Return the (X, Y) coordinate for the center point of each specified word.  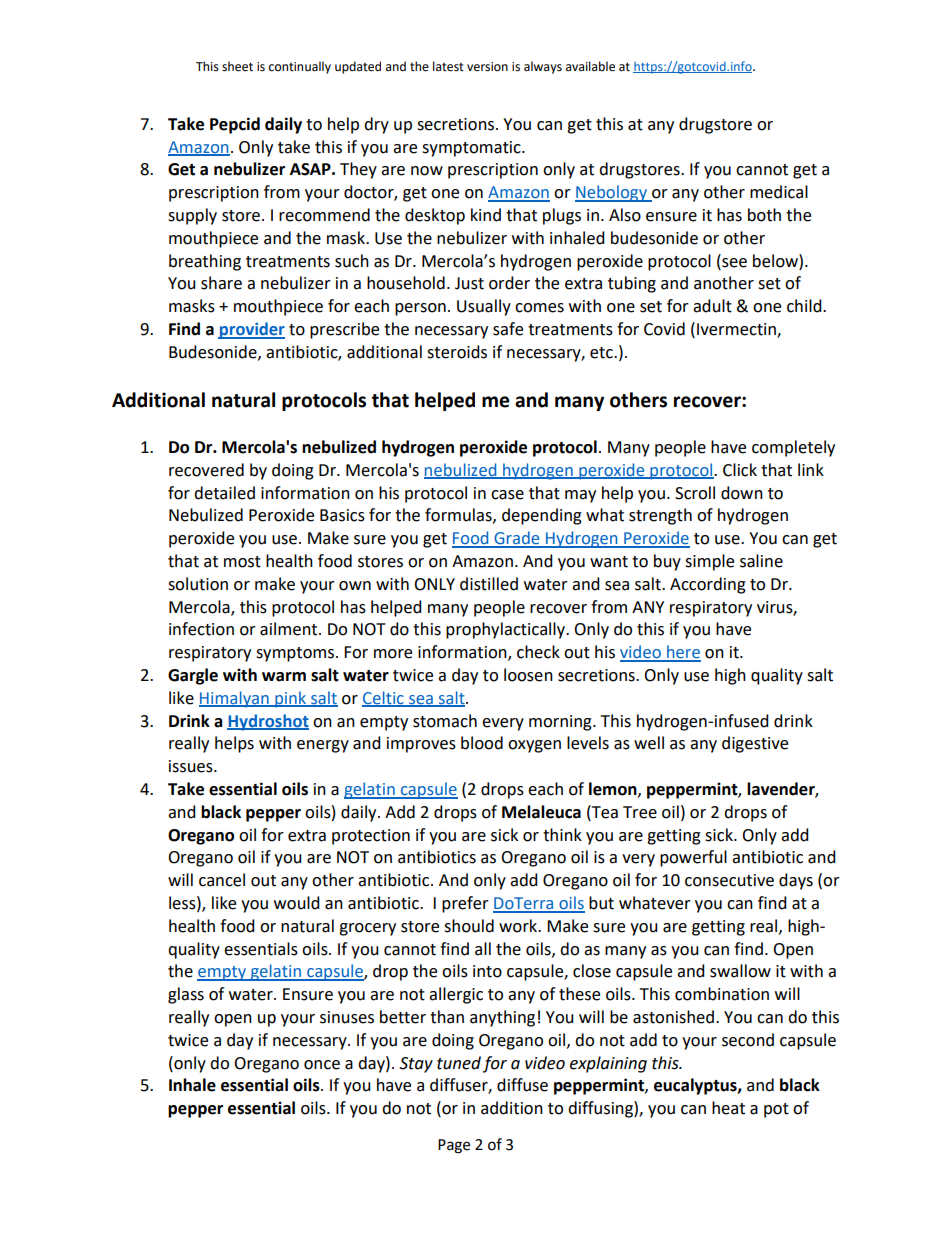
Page (454, 1146)
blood (482, 743)
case (507, 495)
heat (728, 1108)
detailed (224, 493)
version (487, 67)
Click (740, 470)
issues (192, 766)
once (322, 1065)
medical (779, 192)
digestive (755, 744)
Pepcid (235, 125)
